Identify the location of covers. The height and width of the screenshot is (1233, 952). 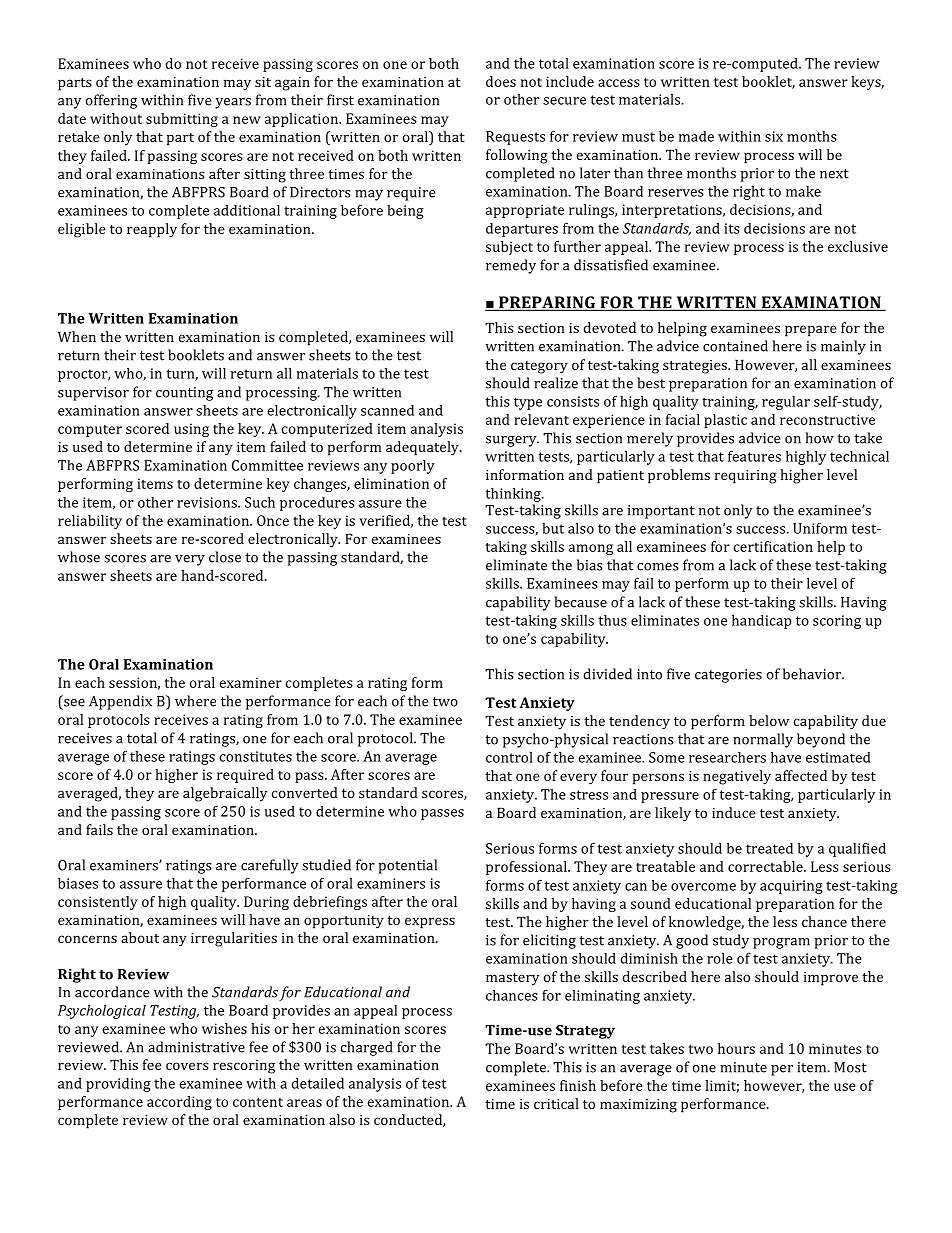
(187, 1066).
